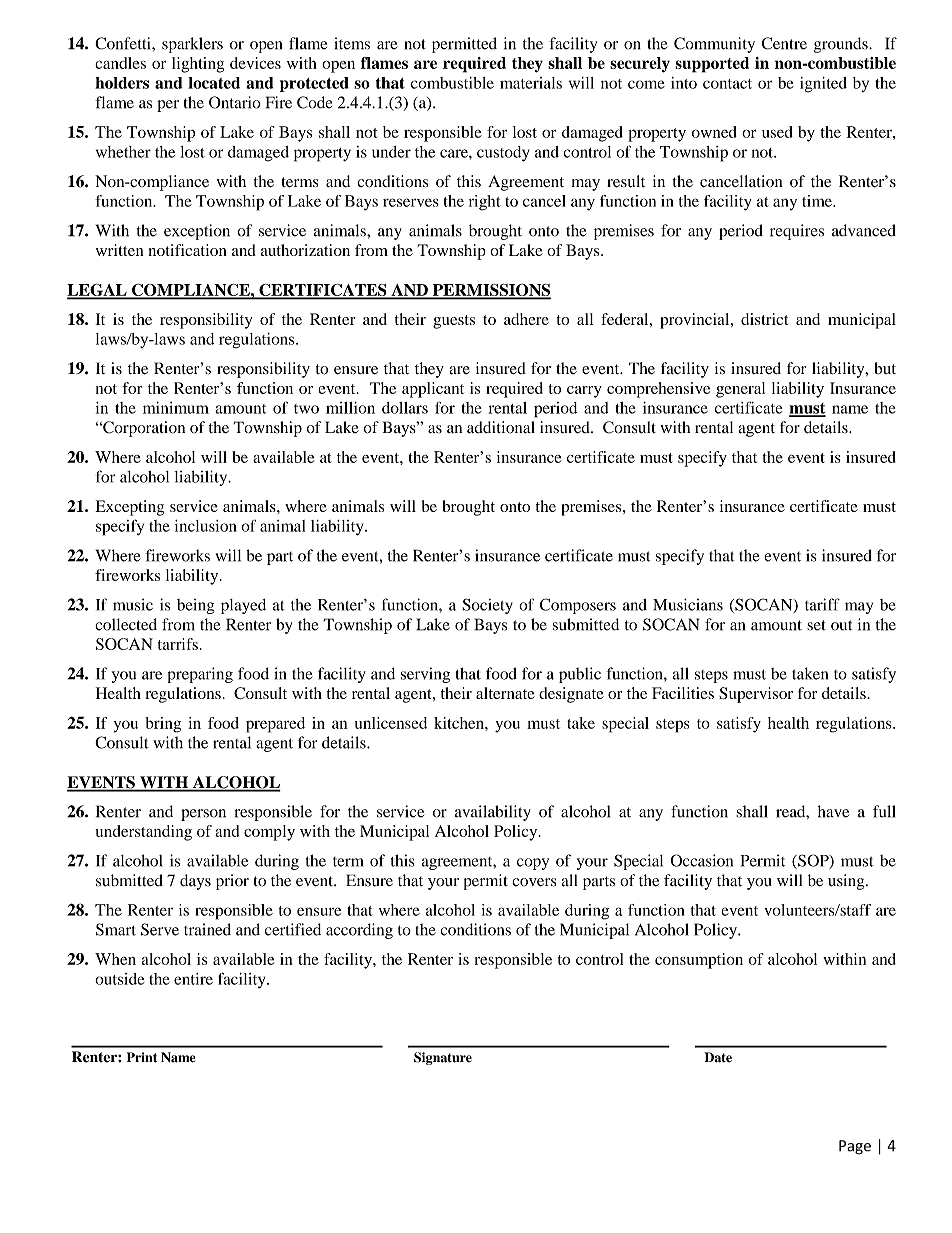  I want to click on Society, so click(487, 606).
